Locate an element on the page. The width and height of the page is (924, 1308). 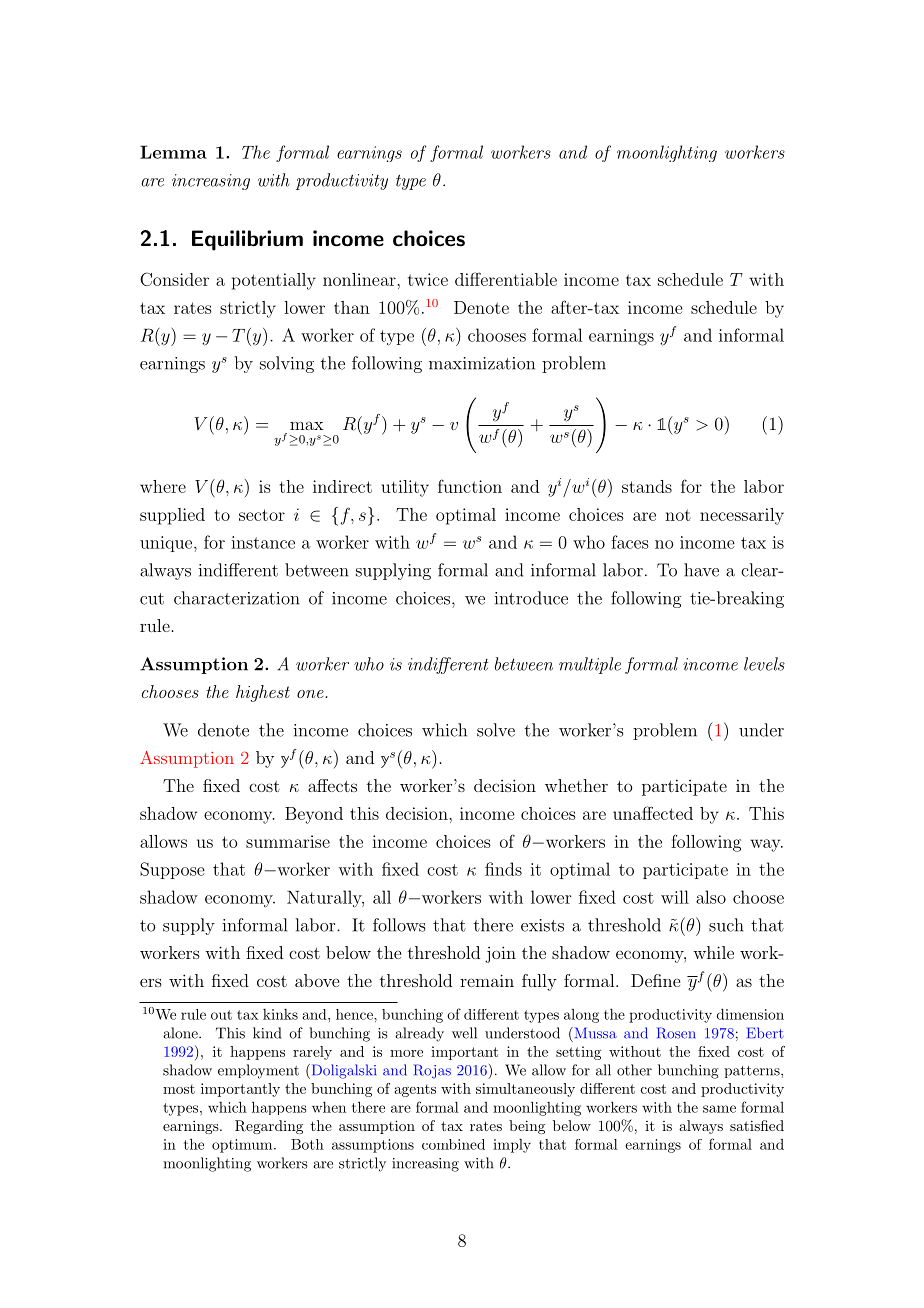
twice is located at coordinates (428, 279).
